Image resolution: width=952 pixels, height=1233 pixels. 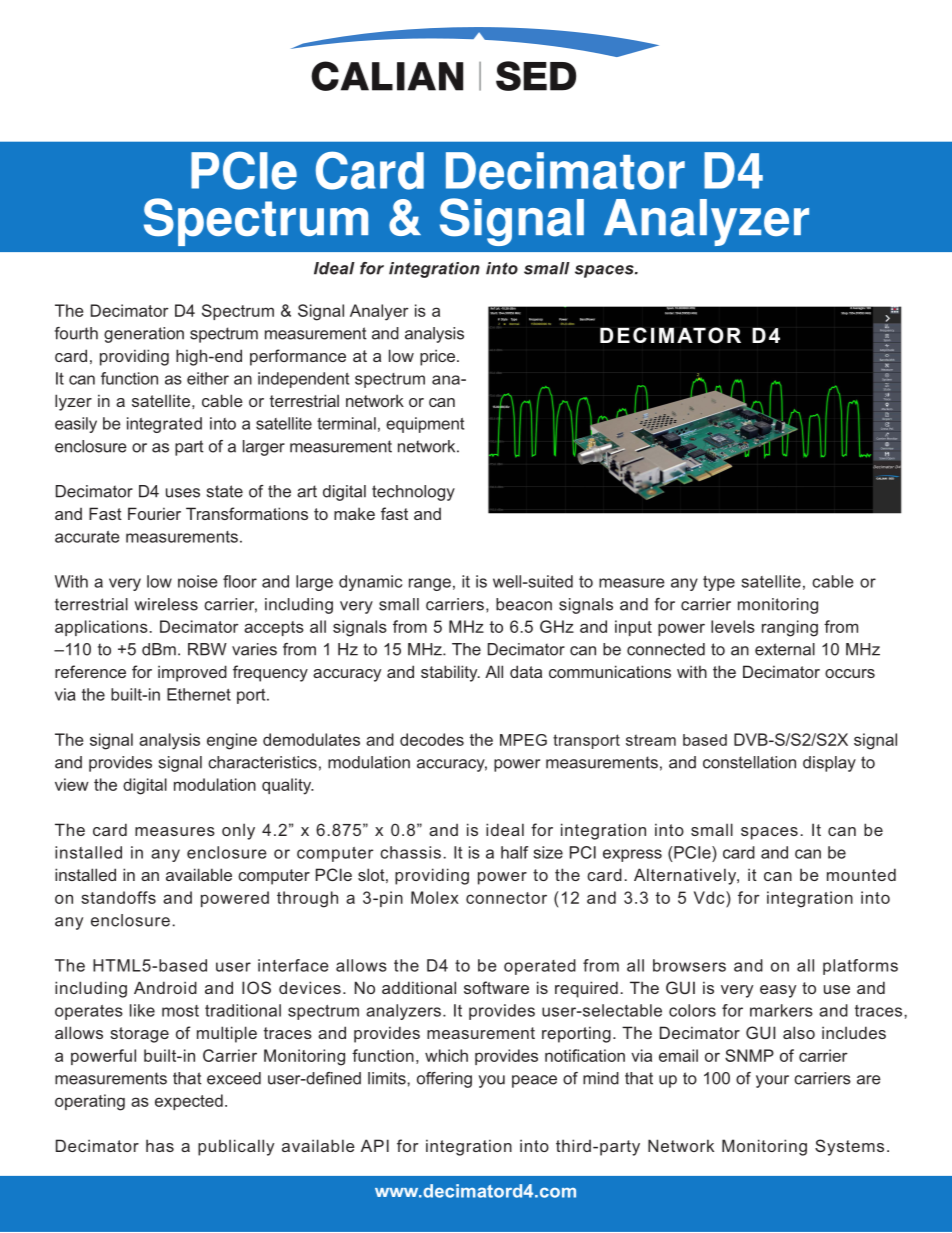 I want to click on generation, so click(x=144, y=335).
